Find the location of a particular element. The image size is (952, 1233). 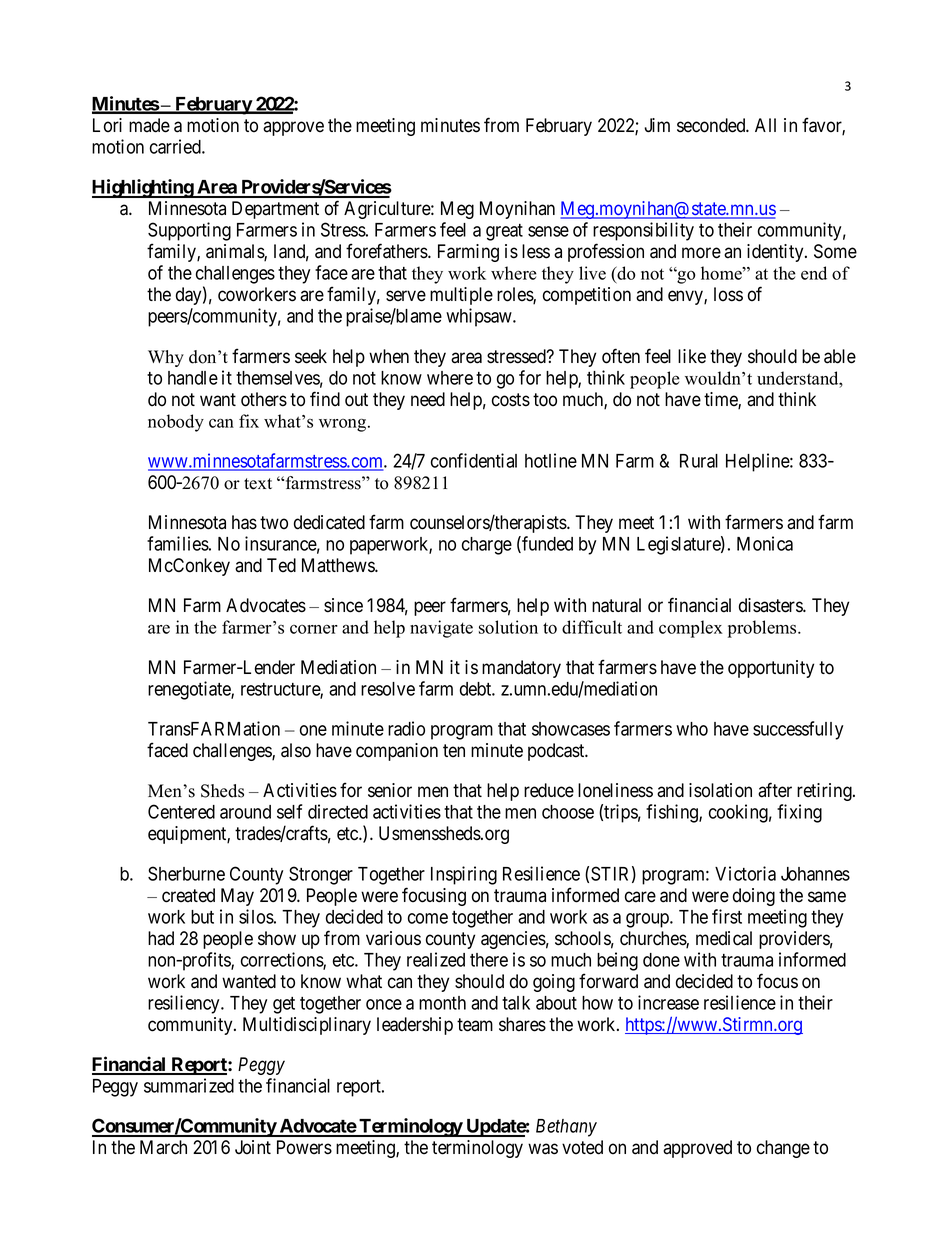

summarized is located at coordinates (189, 1085).
